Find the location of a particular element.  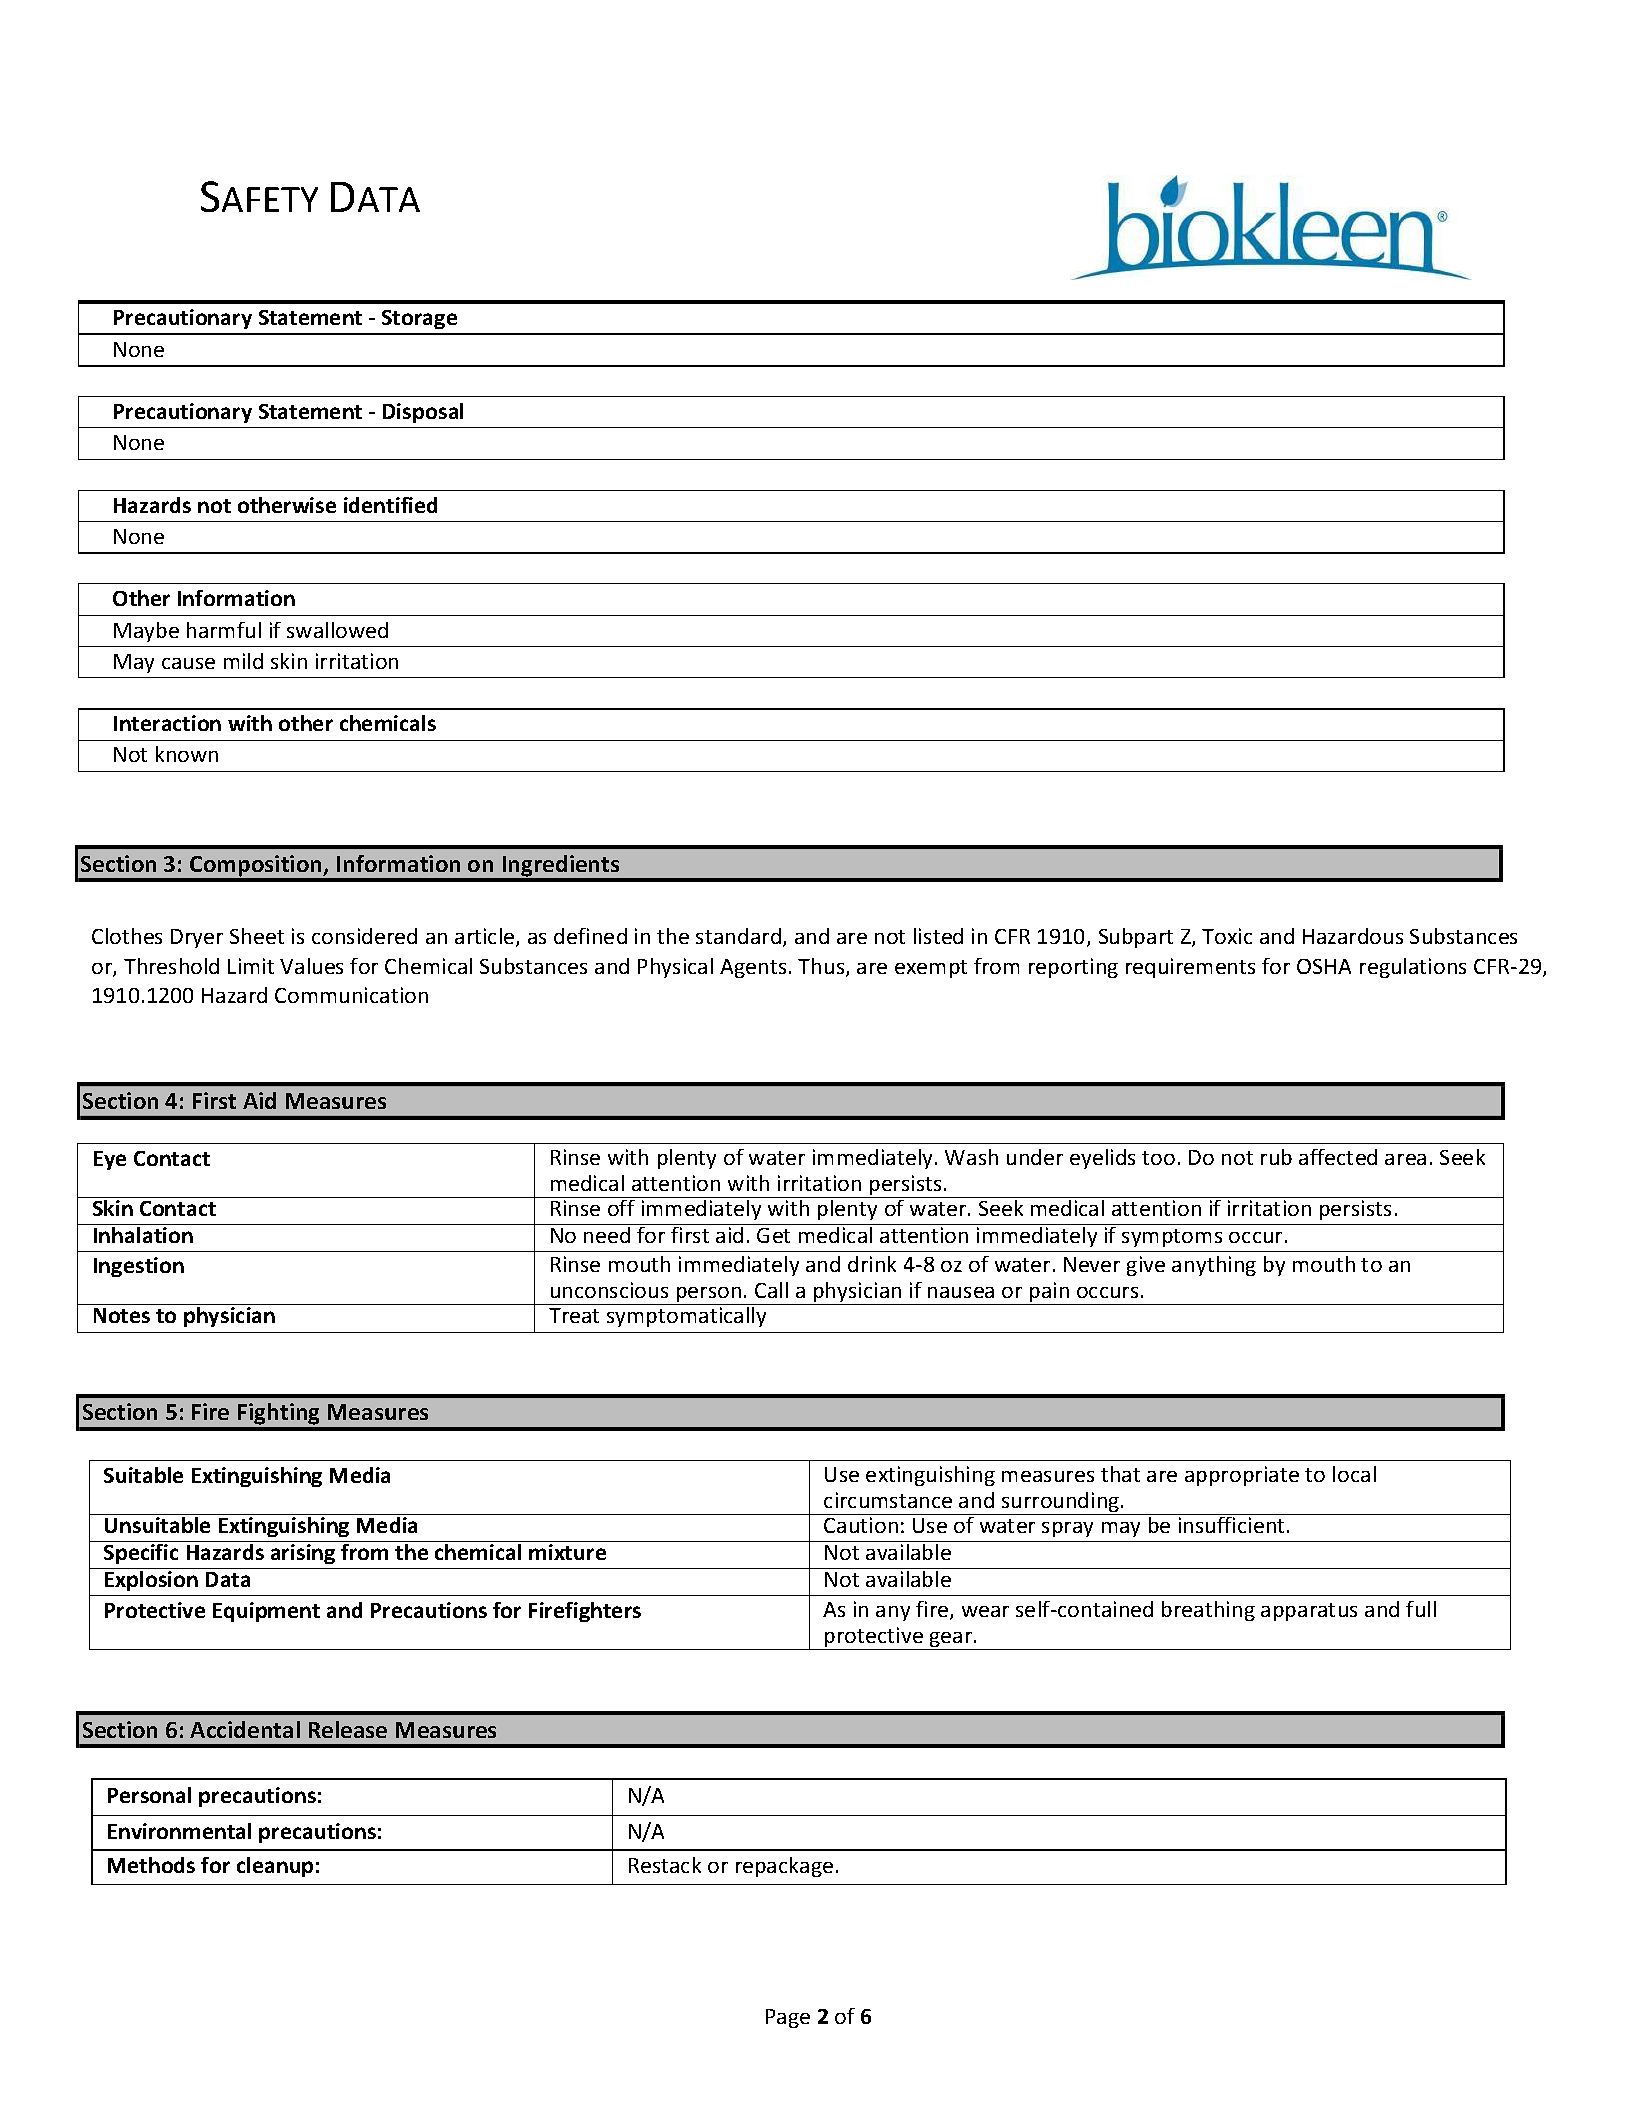

Page is located at coordinates (788, 2018).
